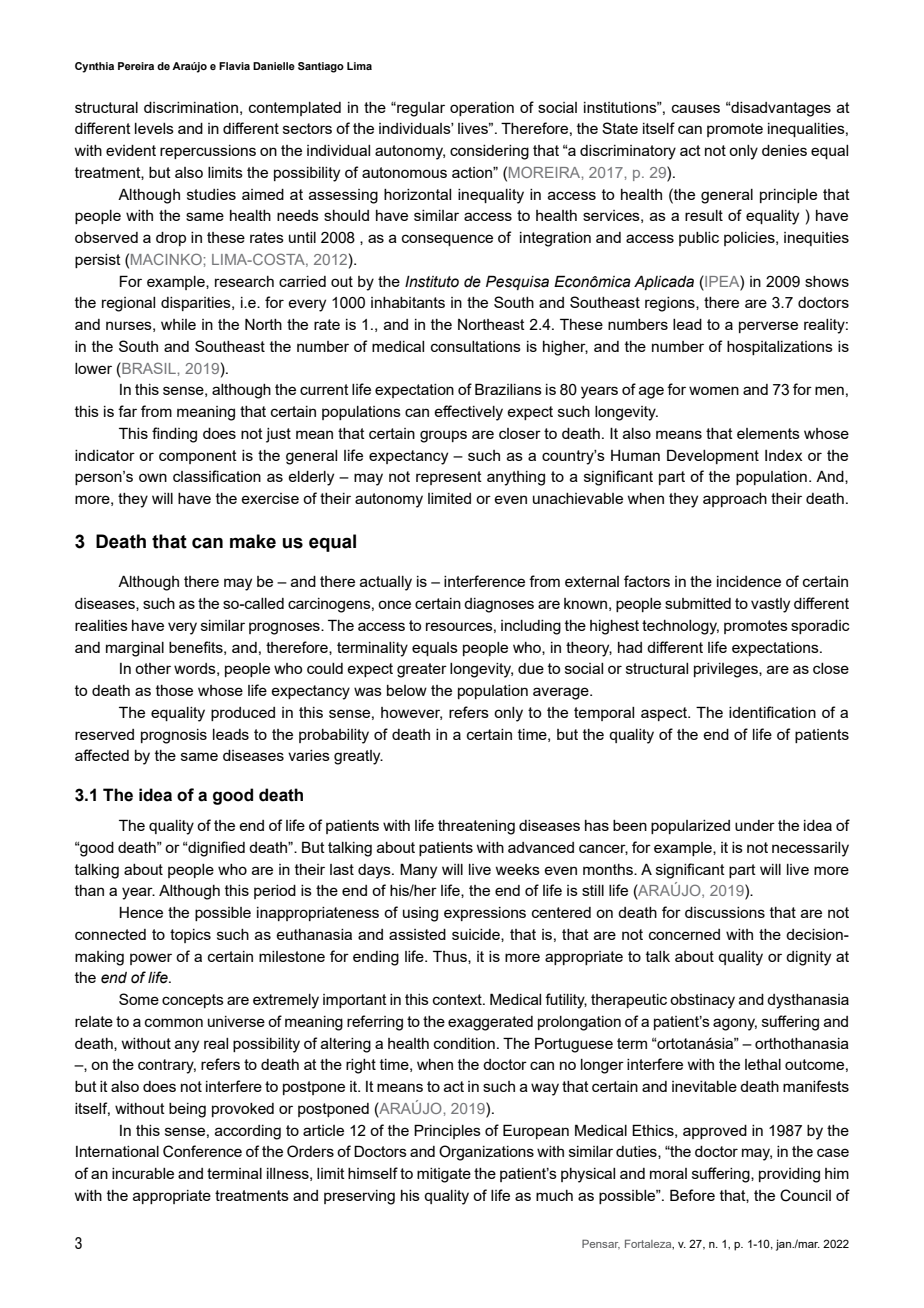  Describe the element at coordinates (191, 107) in the page. I see `discrimination` at that location.
